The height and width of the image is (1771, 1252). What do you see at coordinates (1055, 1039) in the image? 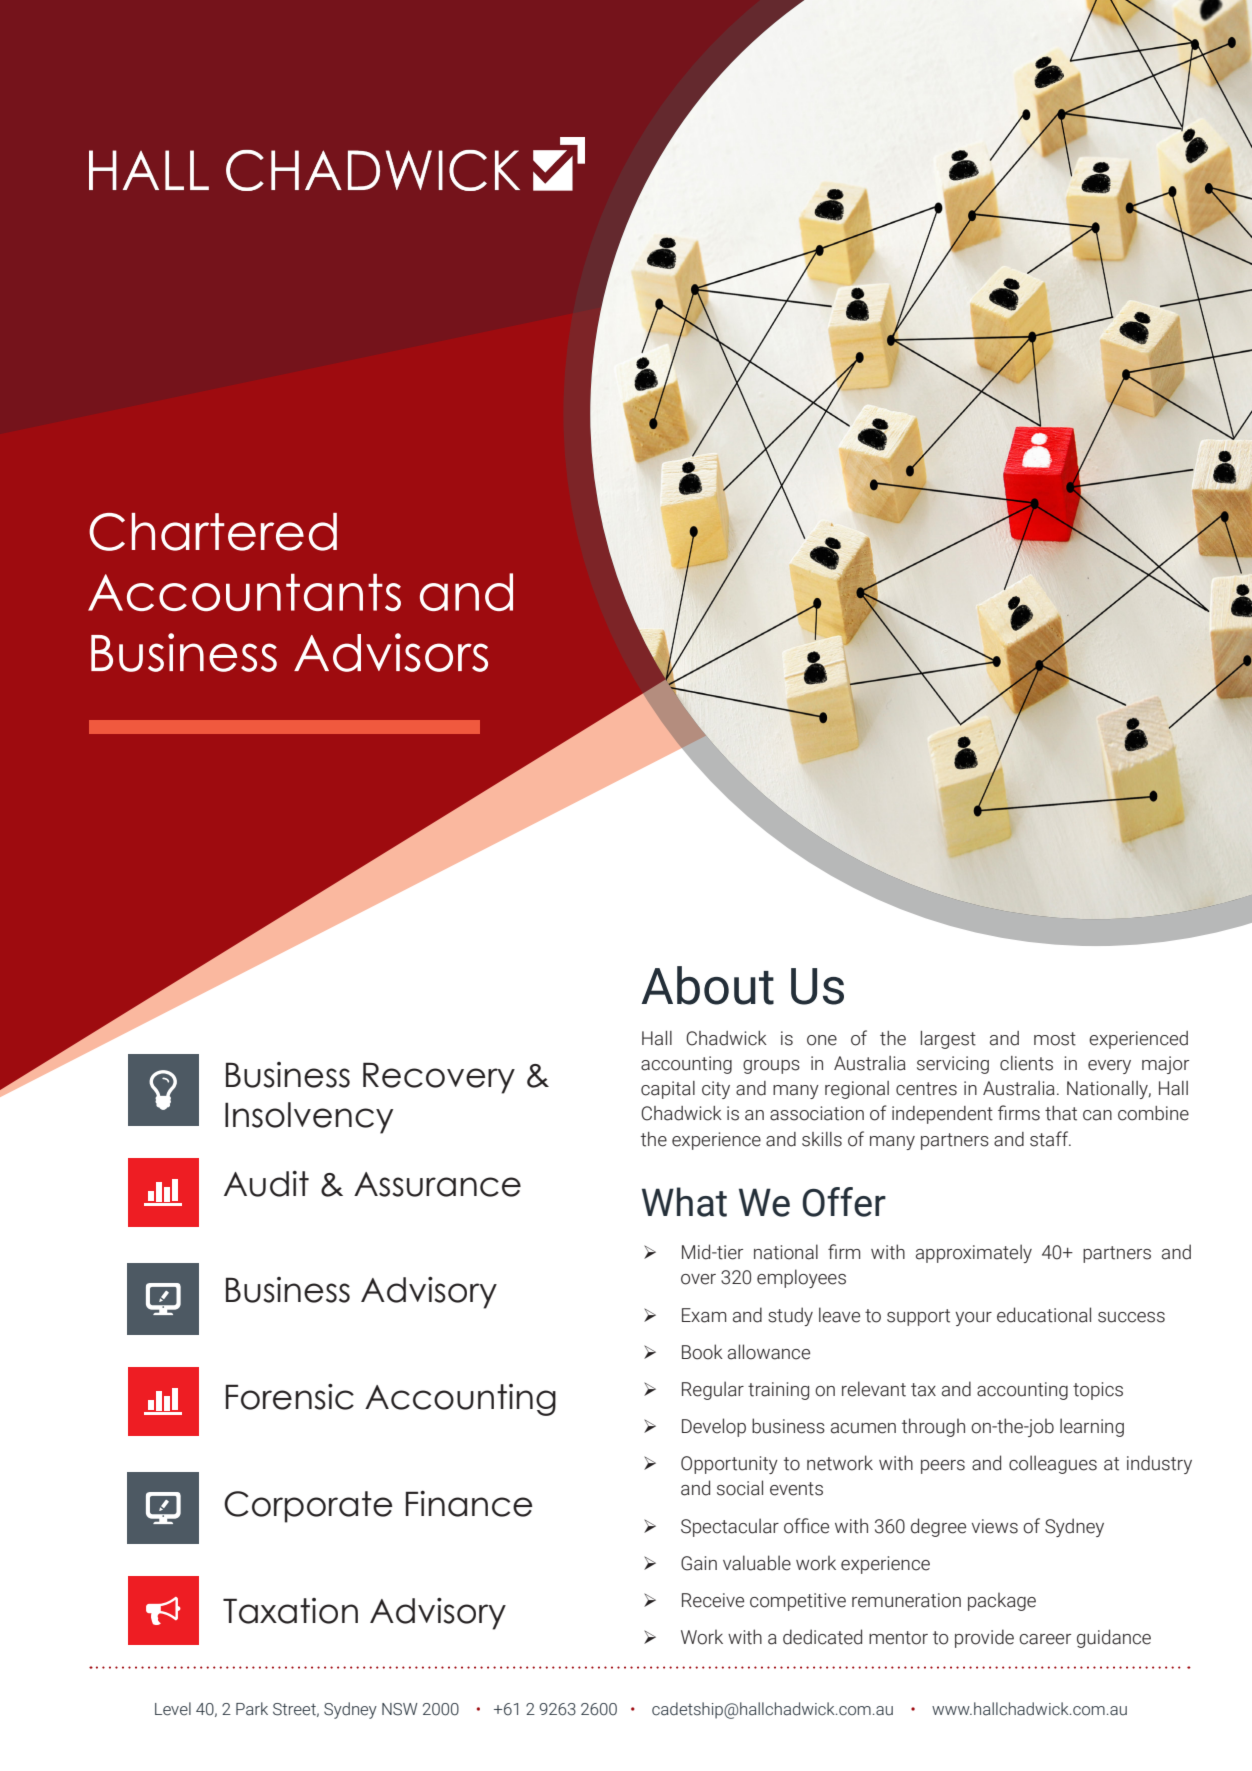
I see `most` at bounding box center [1055, 1039].
